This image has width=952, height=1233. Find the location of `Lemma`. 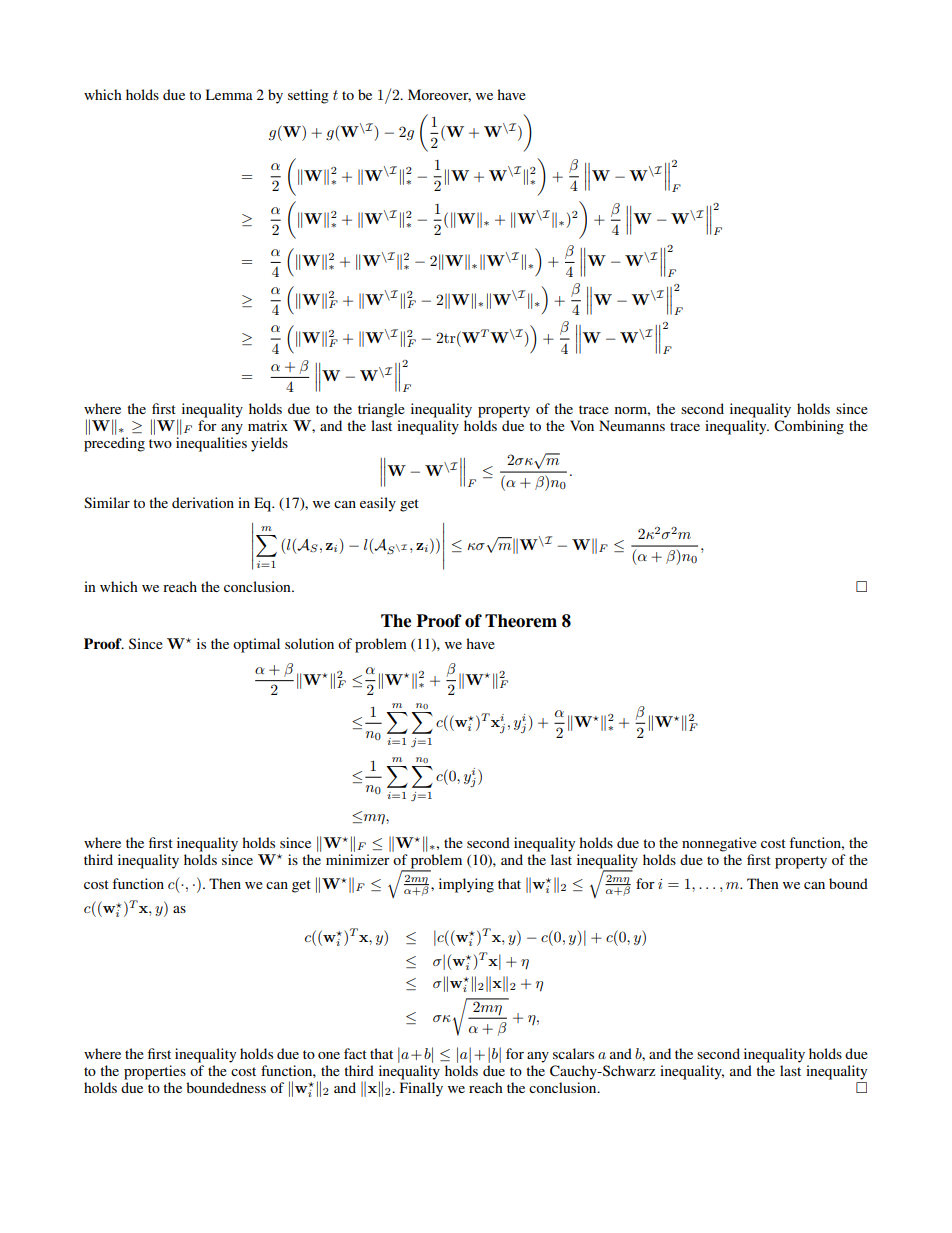

Lemma is located at coordinates (229, 94).
